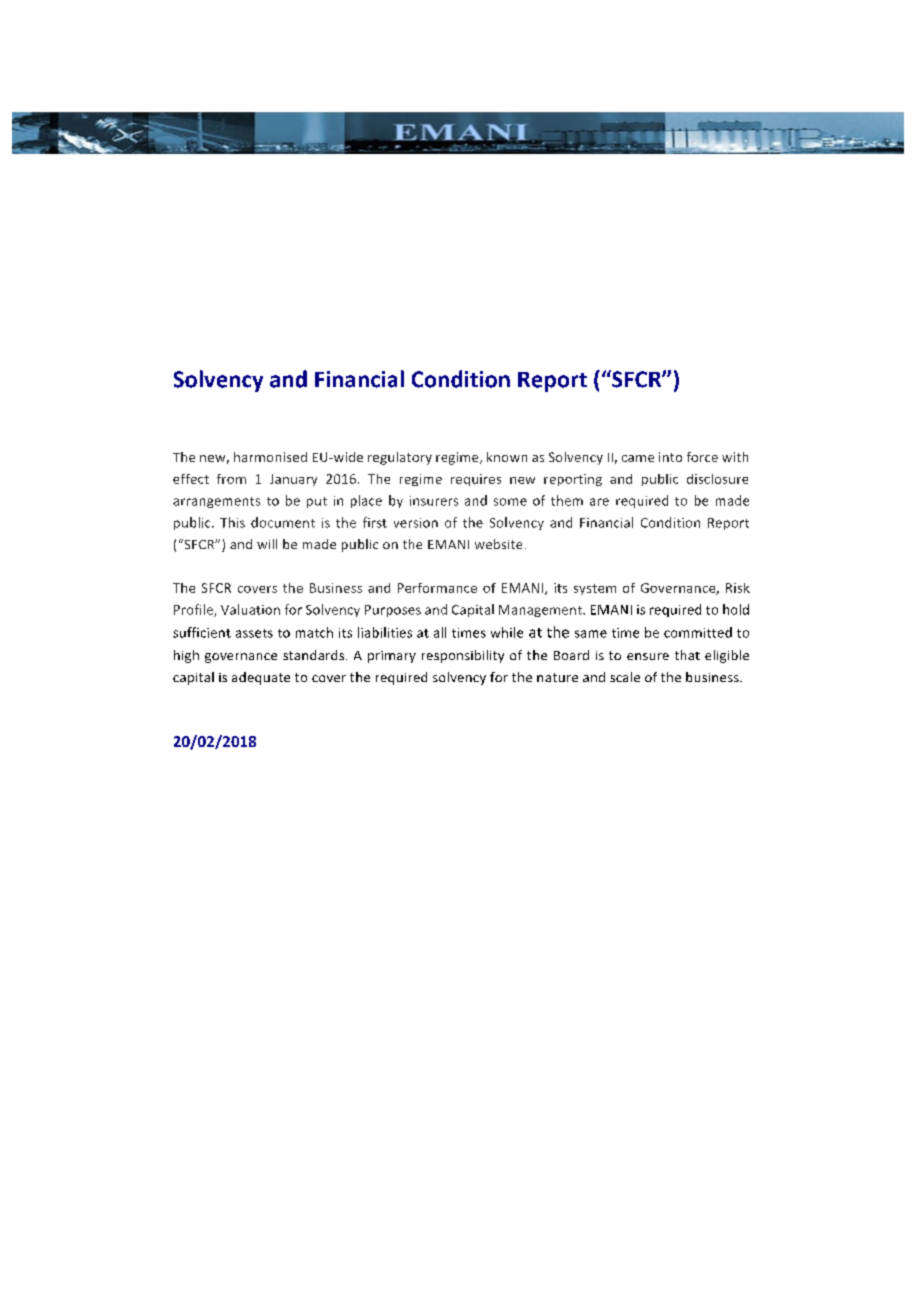  I want to click on Valuation, so click(250, 609).
